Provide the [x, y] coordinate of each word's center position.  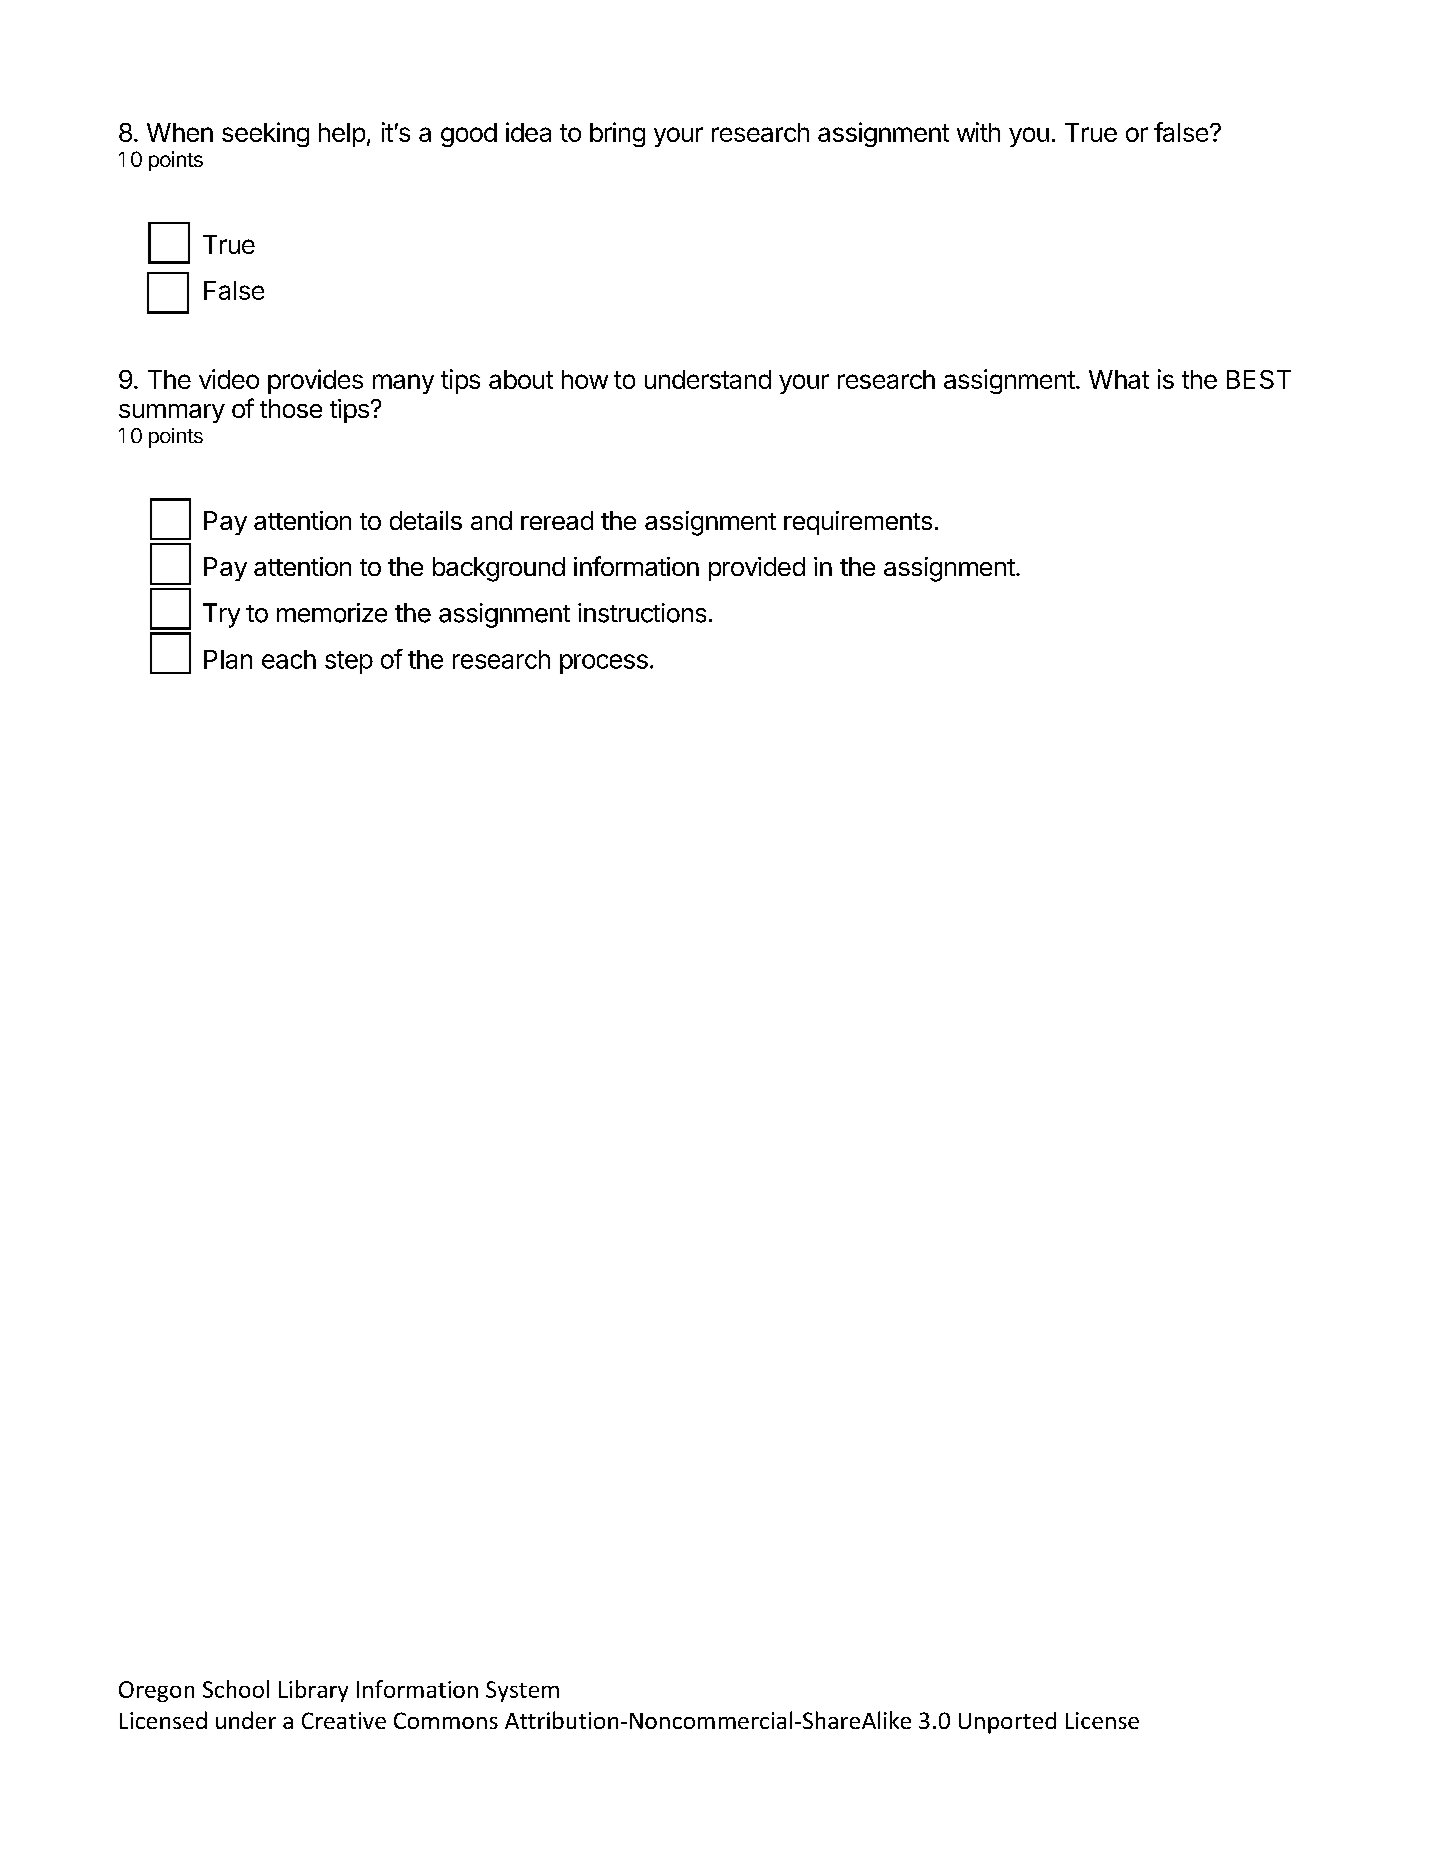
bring [617, 134]
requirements [858, 523]
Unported [1007, 1723]
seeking [265, 134]
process [604, 664]
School [236, 1689]
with [978, 132]
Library [313, 1691]
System [522, 1691]
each [289, 659]
